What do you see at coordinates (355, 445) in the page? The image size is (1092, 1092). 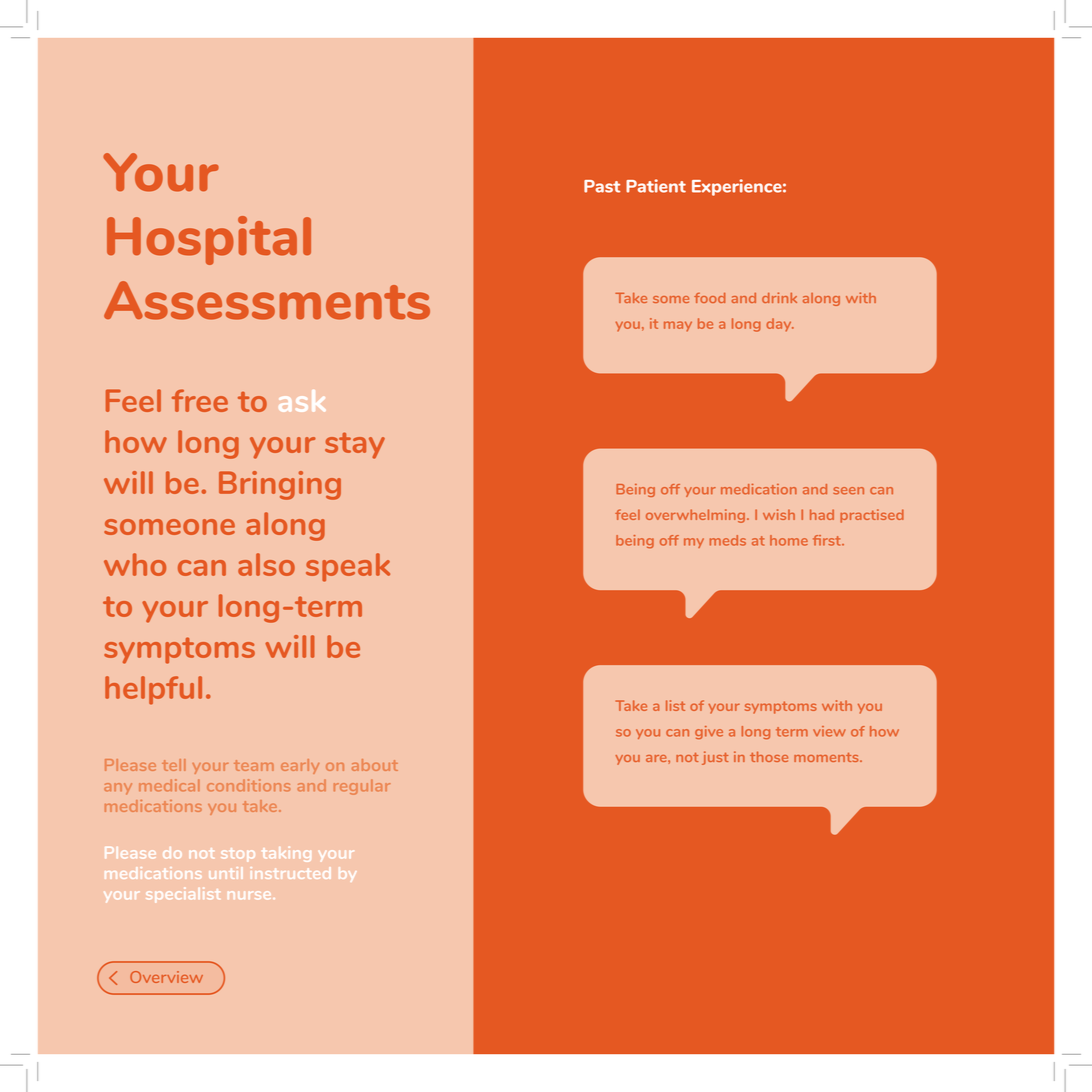 I see `stay` at bounding box center [355, 445].
